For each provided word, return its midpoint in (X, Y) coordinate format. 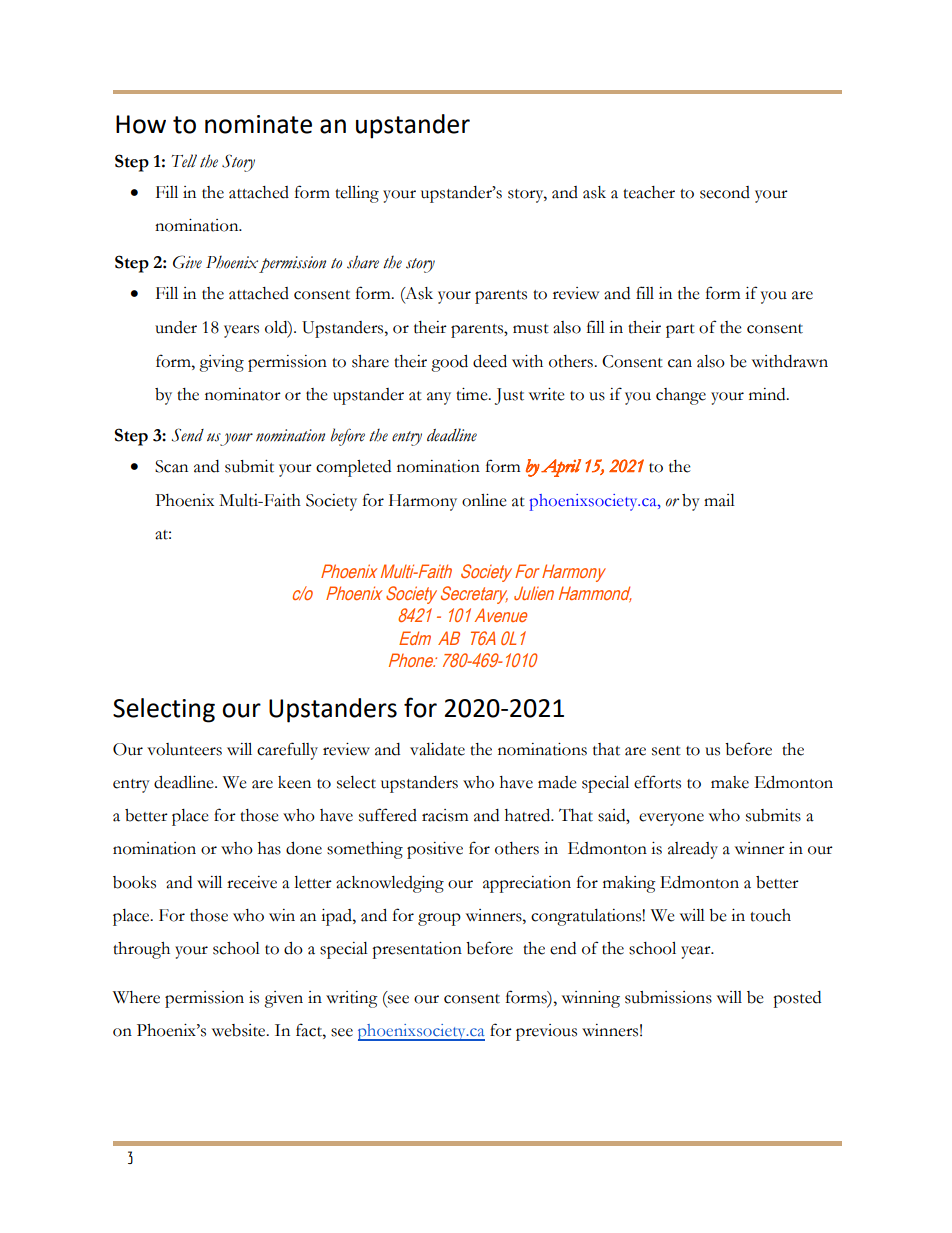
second (725, 192)
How (141, 124)
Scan (171, 466)
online (484, 500)
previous (546, 1032)
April (561, 468)
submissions (668, 997)
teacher (649, 192)
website (240, 1030)
